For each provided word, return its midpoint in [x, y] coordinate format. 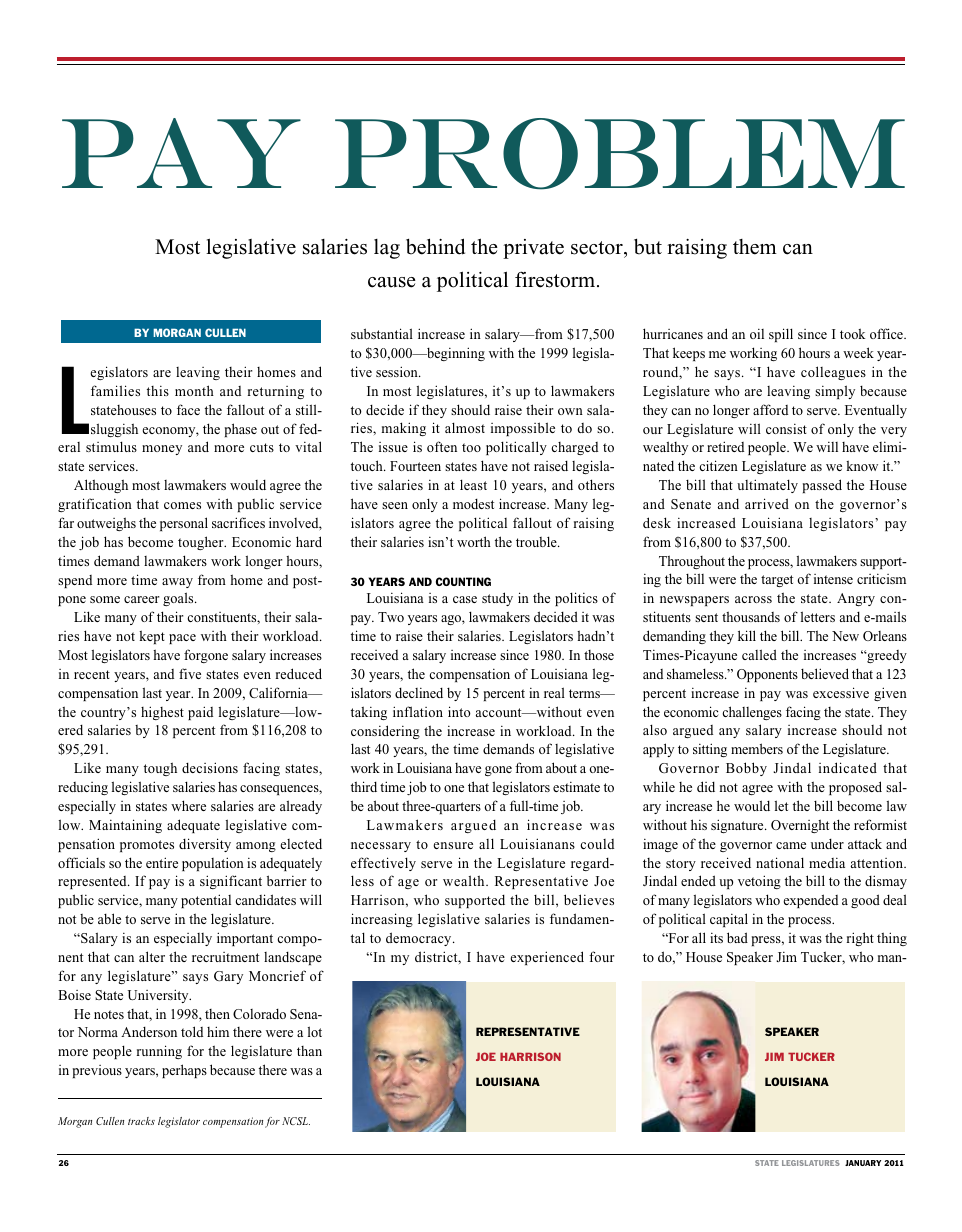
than [309, 1051]
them [755, 247]
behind [435, 246]
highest [162, 713]
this [158, 391]
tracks [141, 1121]
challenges [752, 713]
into [459, 711]
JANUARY [863, 1163]
